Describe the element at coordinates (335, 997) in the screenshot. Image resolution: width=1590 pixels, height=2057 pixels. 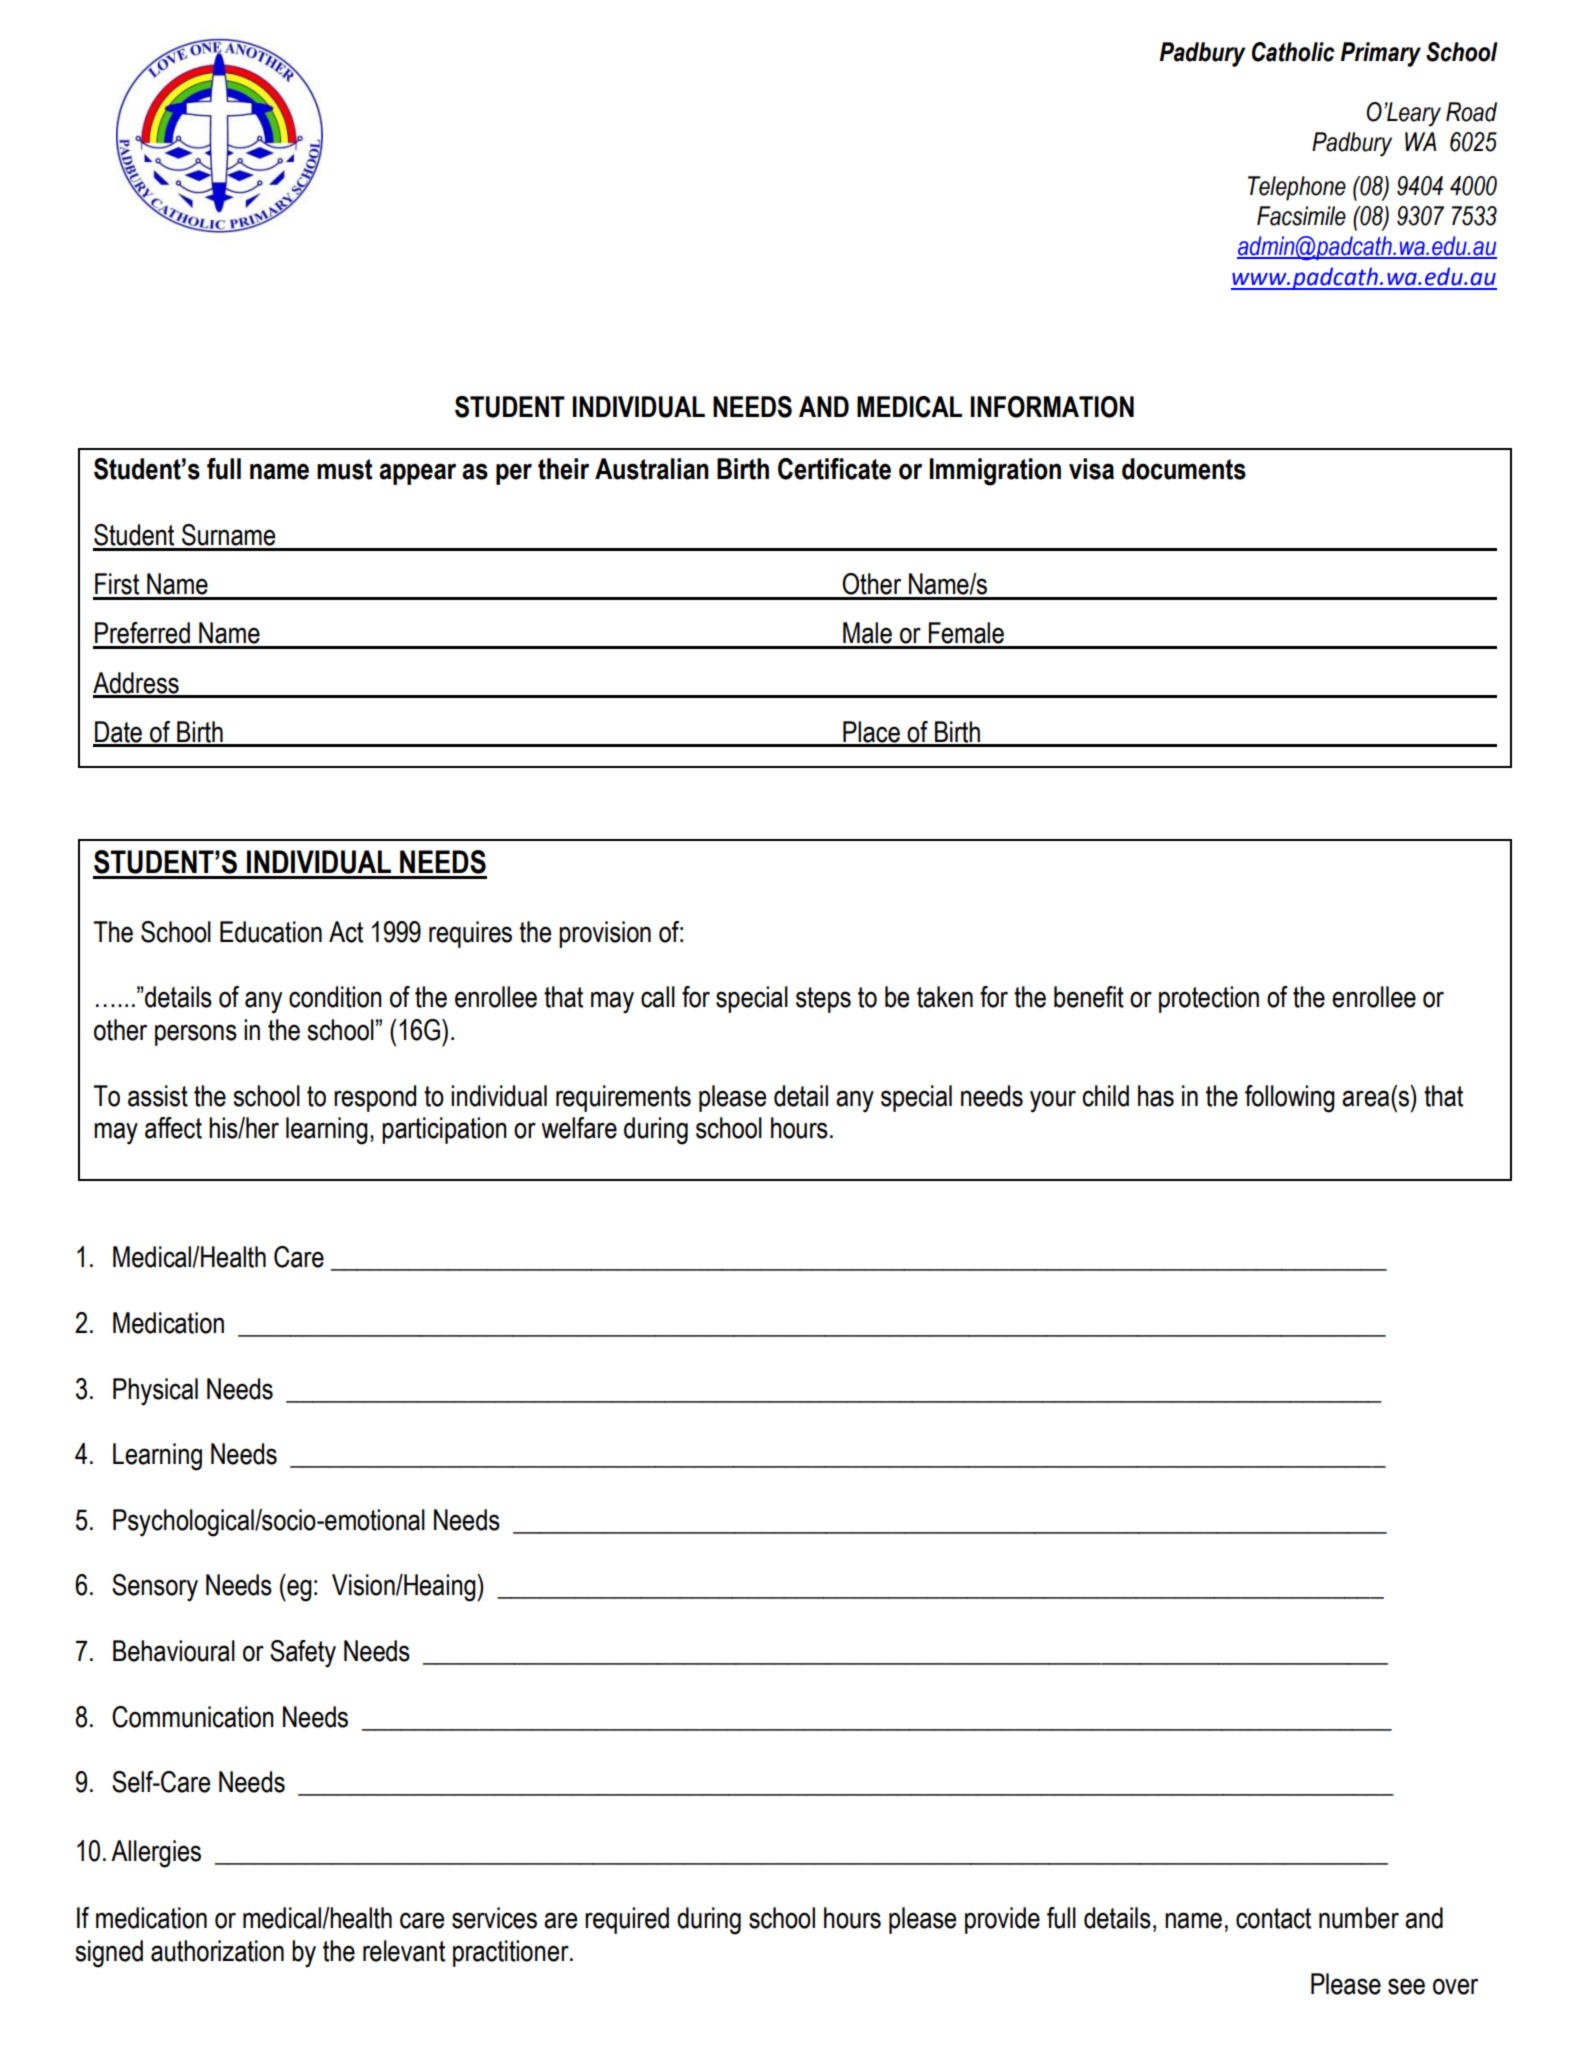
I see `condition` at that location.
